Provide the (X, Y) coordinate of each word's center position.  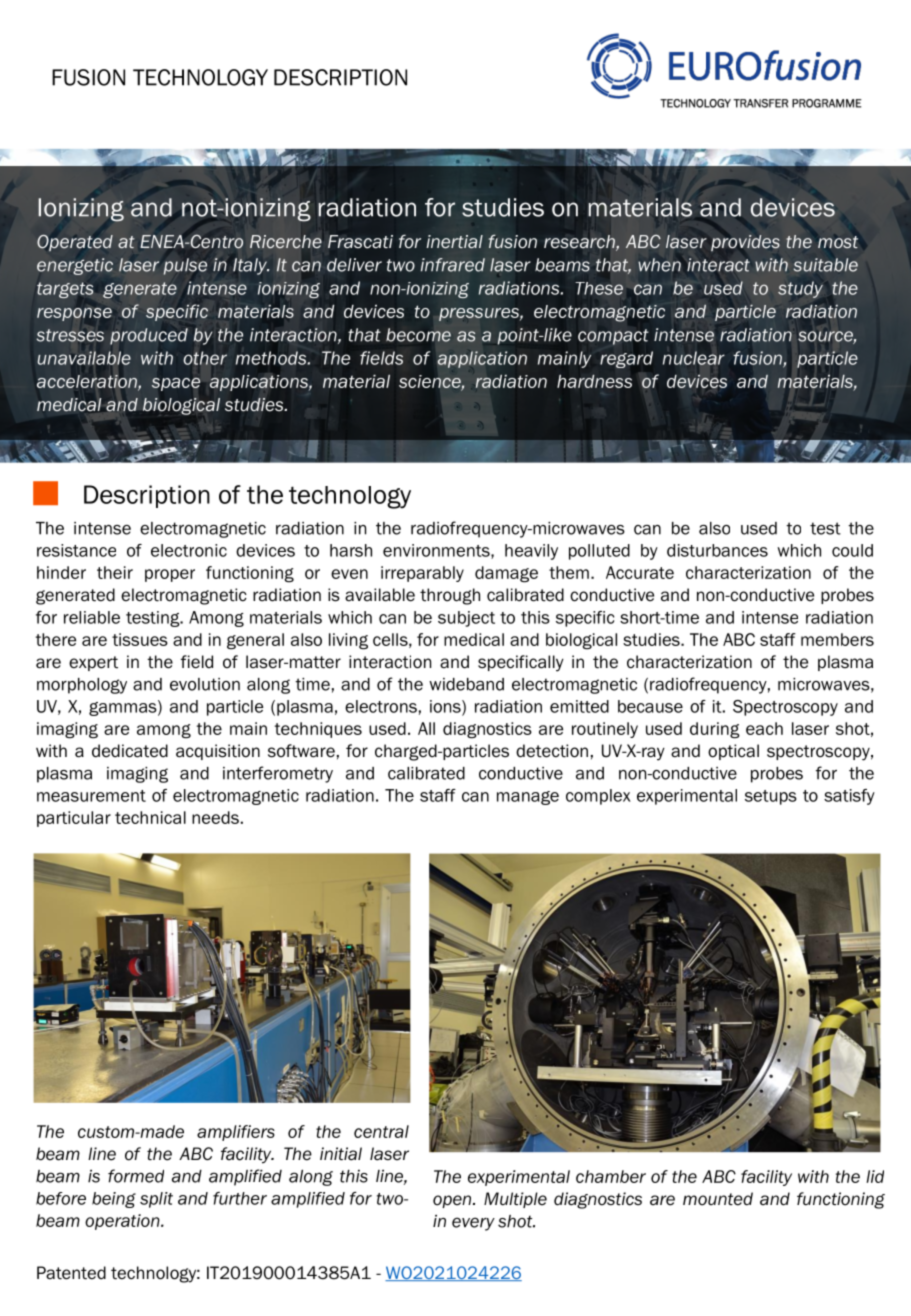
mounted (718, 1199)
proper (170, 575)
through (450, 596)
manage (528, 798)
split (156, 1200)
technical (150, 817)
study (800, 289)
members (837, 639)
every (473, 1224)
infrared (453, 265)
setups (771, 797)
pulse (185, 266)
